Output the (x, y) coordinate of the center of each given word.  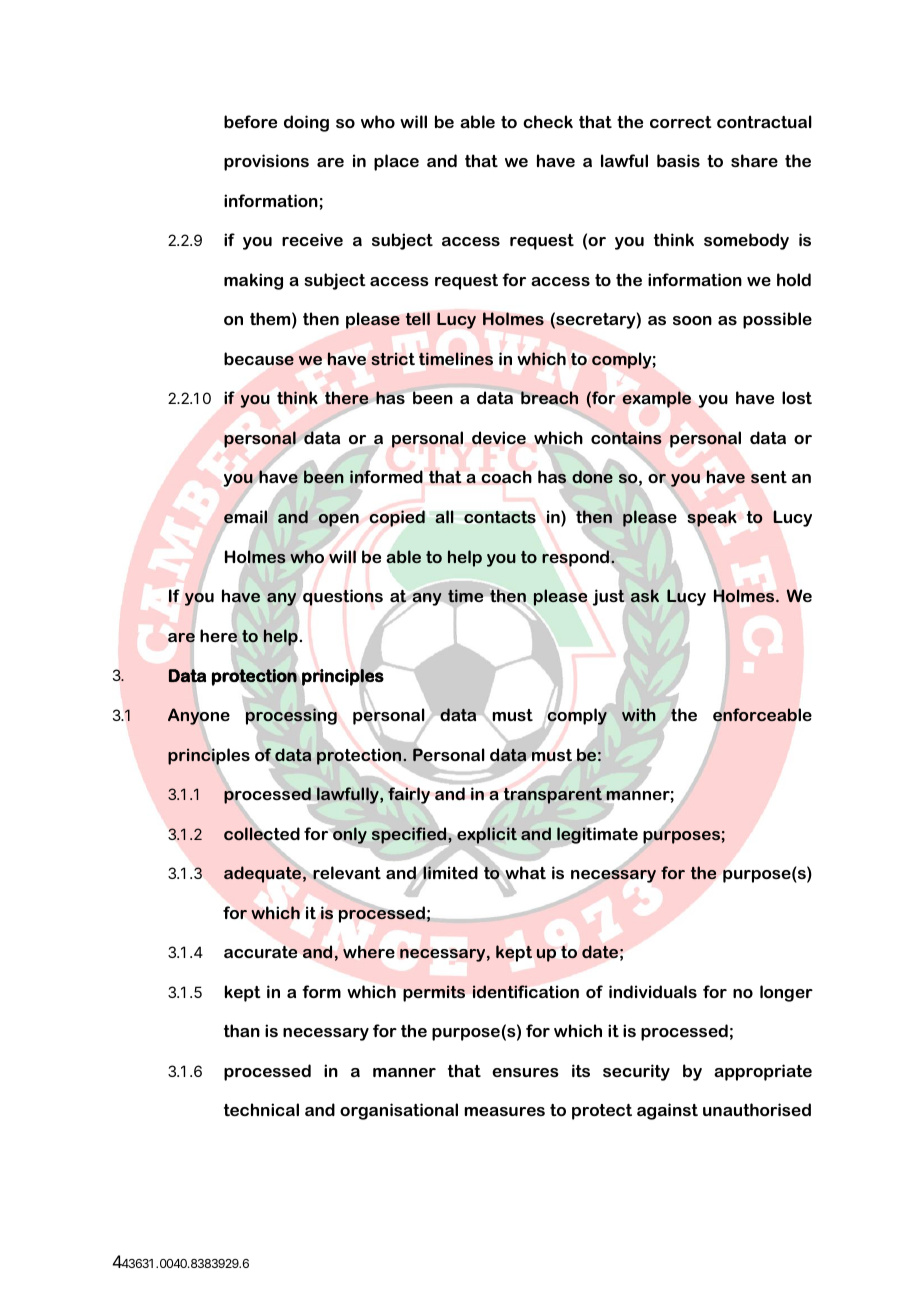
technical (261, 1109)
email (246, 517)
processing (291, 716)
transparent (553, 796)
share (754, 160)
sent (769, 477)
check (548, 121)
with (639, 714)
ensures (525, 1072)
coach (506, 477)
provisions (266, 162)
